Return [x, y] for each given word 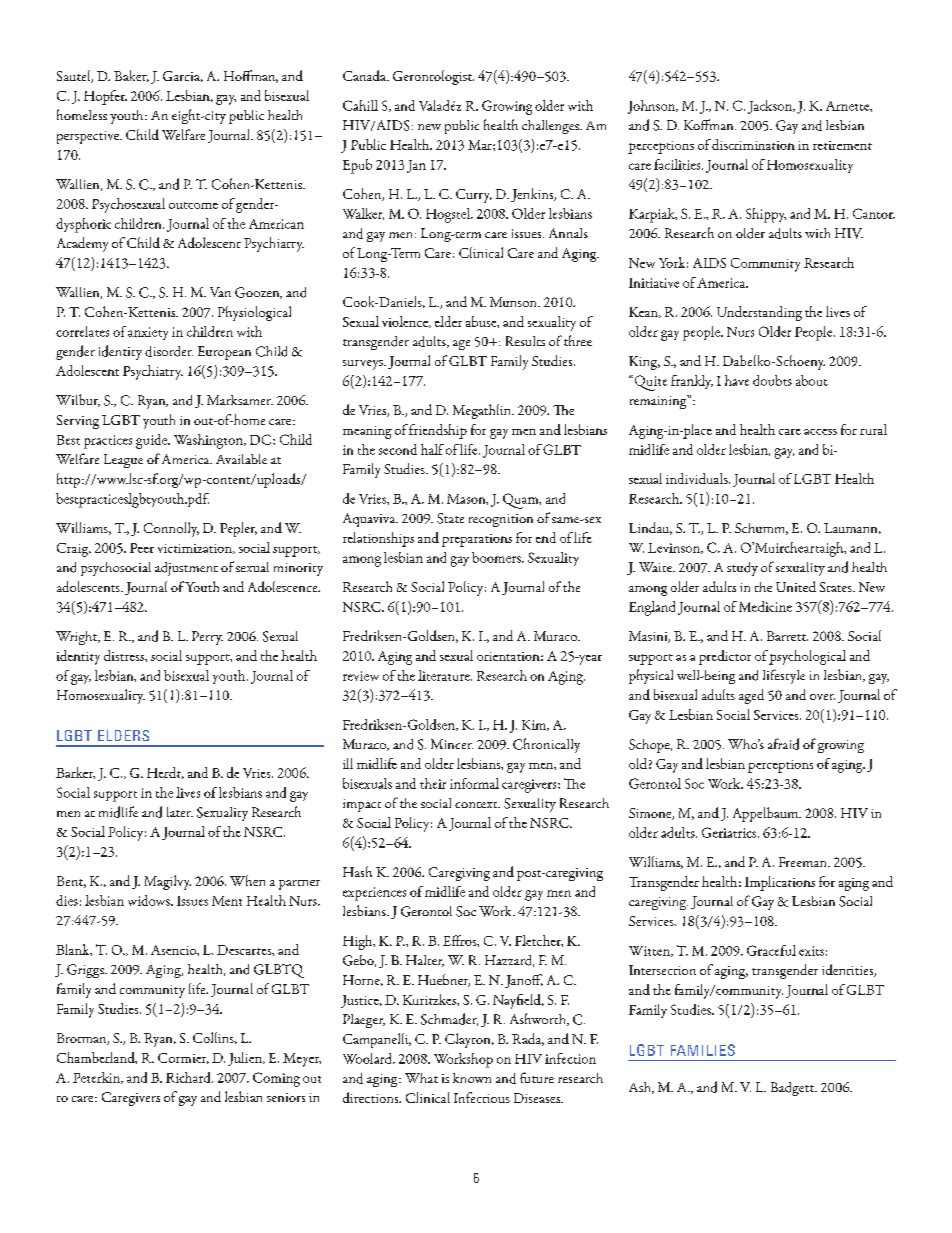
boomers [497, 557]
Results [525, 341]
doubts [772, 380]
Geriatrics [730, 832]
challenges [551, 127]
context [477, 805]
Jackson [771, 107]
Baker [131, 76]
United [796, 586]
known [472, 1078]
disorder [169, 351]
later [180, 812]
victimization [196, 549]
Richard [189, 1077]
